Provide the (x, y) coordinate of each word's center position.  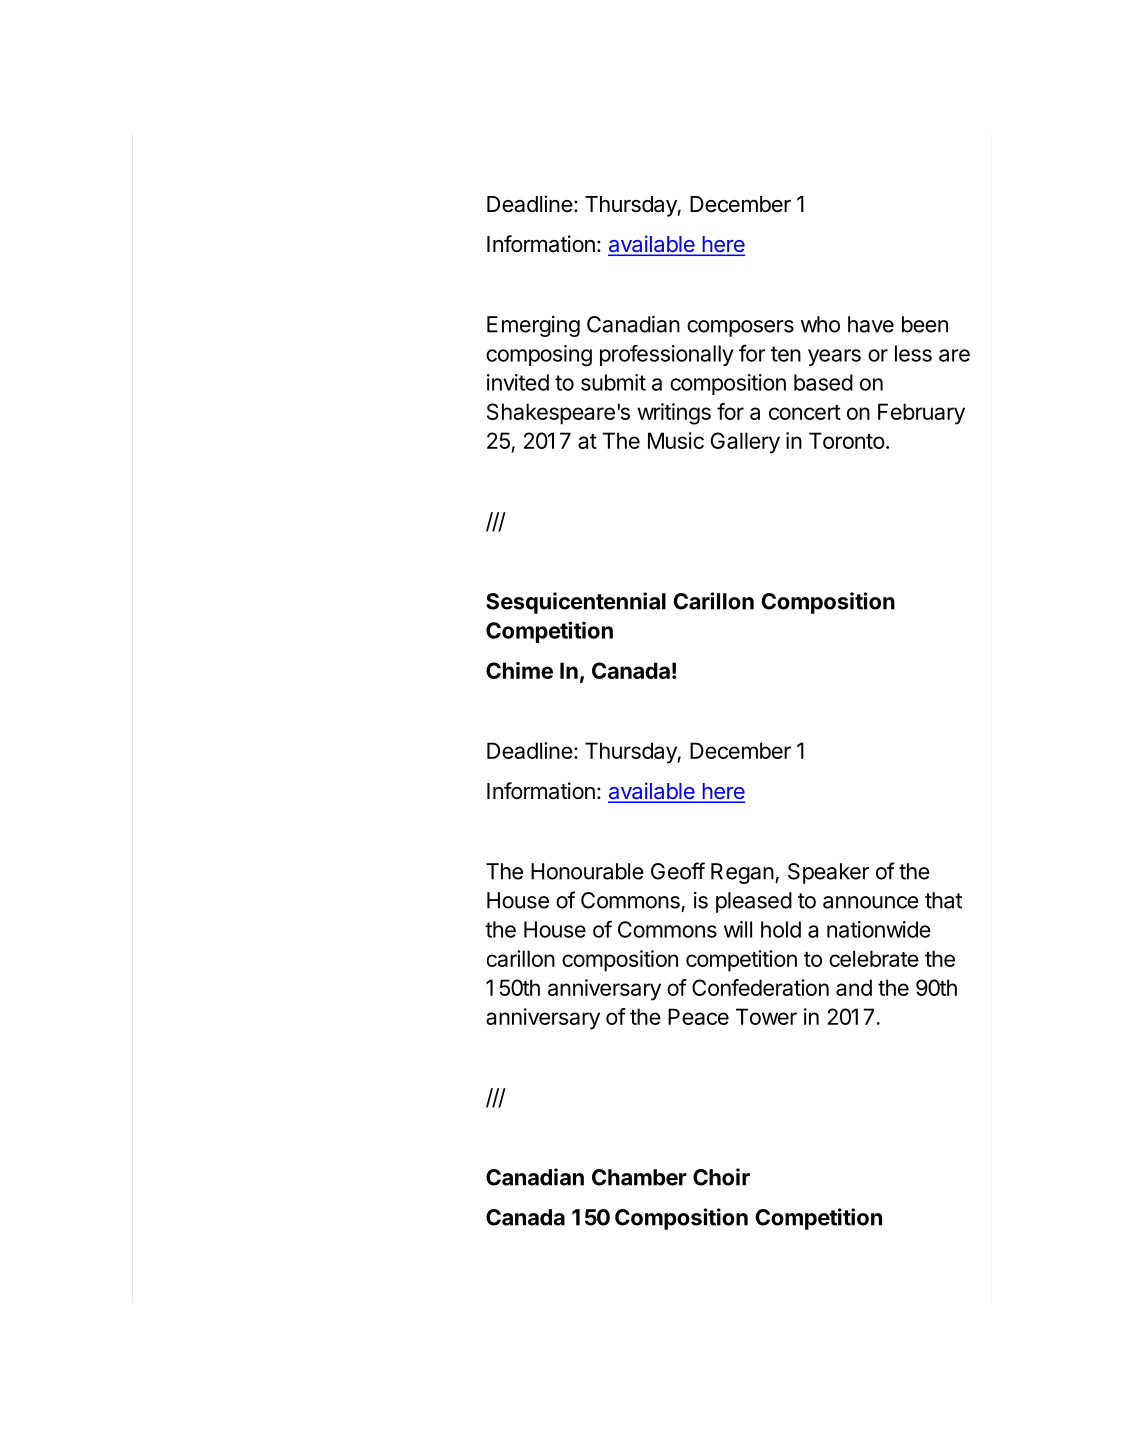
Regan (742, 873)
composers (740, 328)
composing (539, 356)
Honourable (587, 871)
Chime (519, 670)
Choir (721, 1177)
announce (871, 902)
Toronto (847, 440)
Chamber (639, 1177)
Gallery (745, 443)
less (913, 353)
